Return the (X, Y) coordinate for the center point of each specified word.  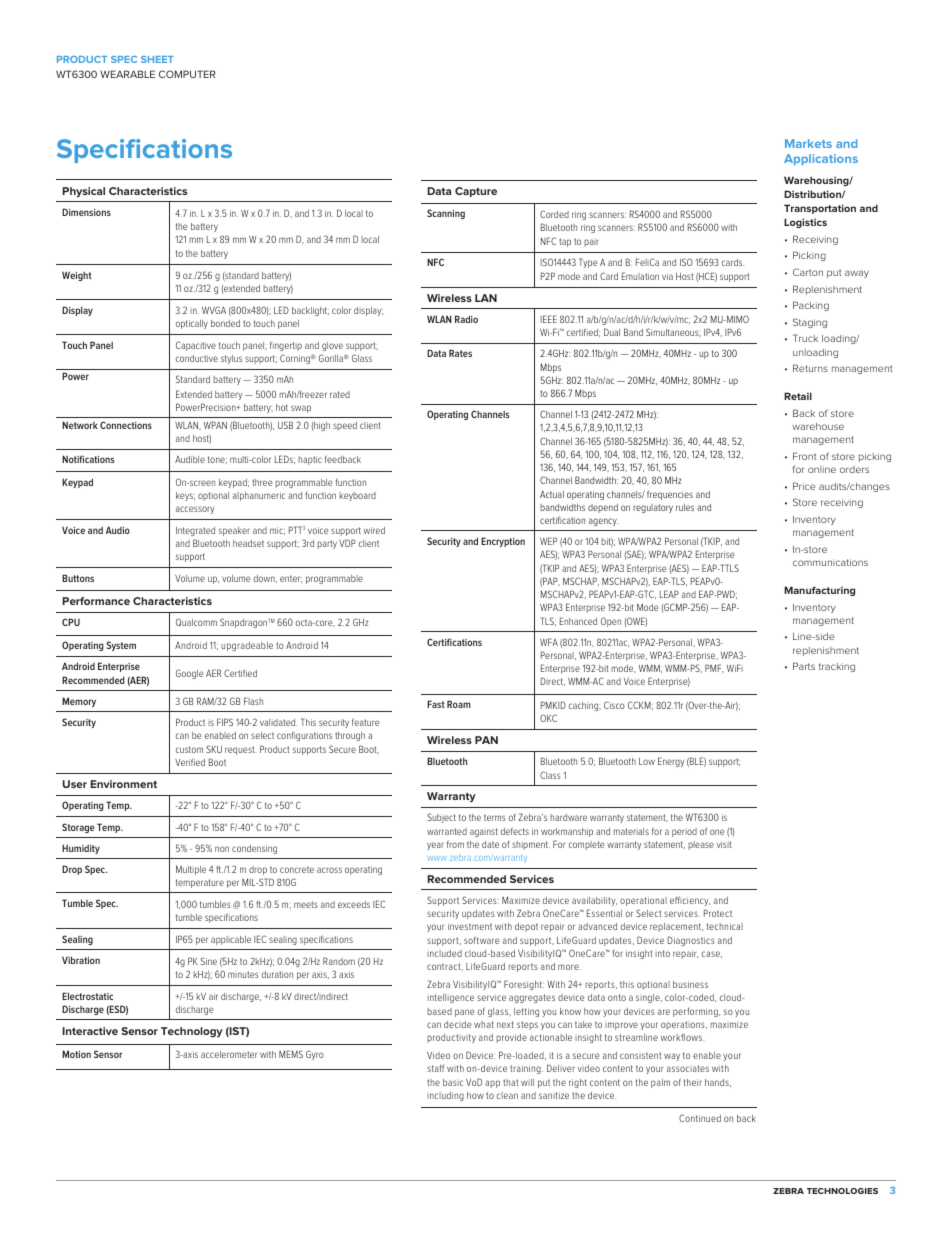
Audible (190, 459)
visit (724, 844)
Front (805, 456)
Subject (441, 818)
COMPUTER (187, 74)
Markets (808, 143)
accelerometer (229, 1054)
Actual (552, 494)
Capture (476, 192)
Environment (124, 784)
